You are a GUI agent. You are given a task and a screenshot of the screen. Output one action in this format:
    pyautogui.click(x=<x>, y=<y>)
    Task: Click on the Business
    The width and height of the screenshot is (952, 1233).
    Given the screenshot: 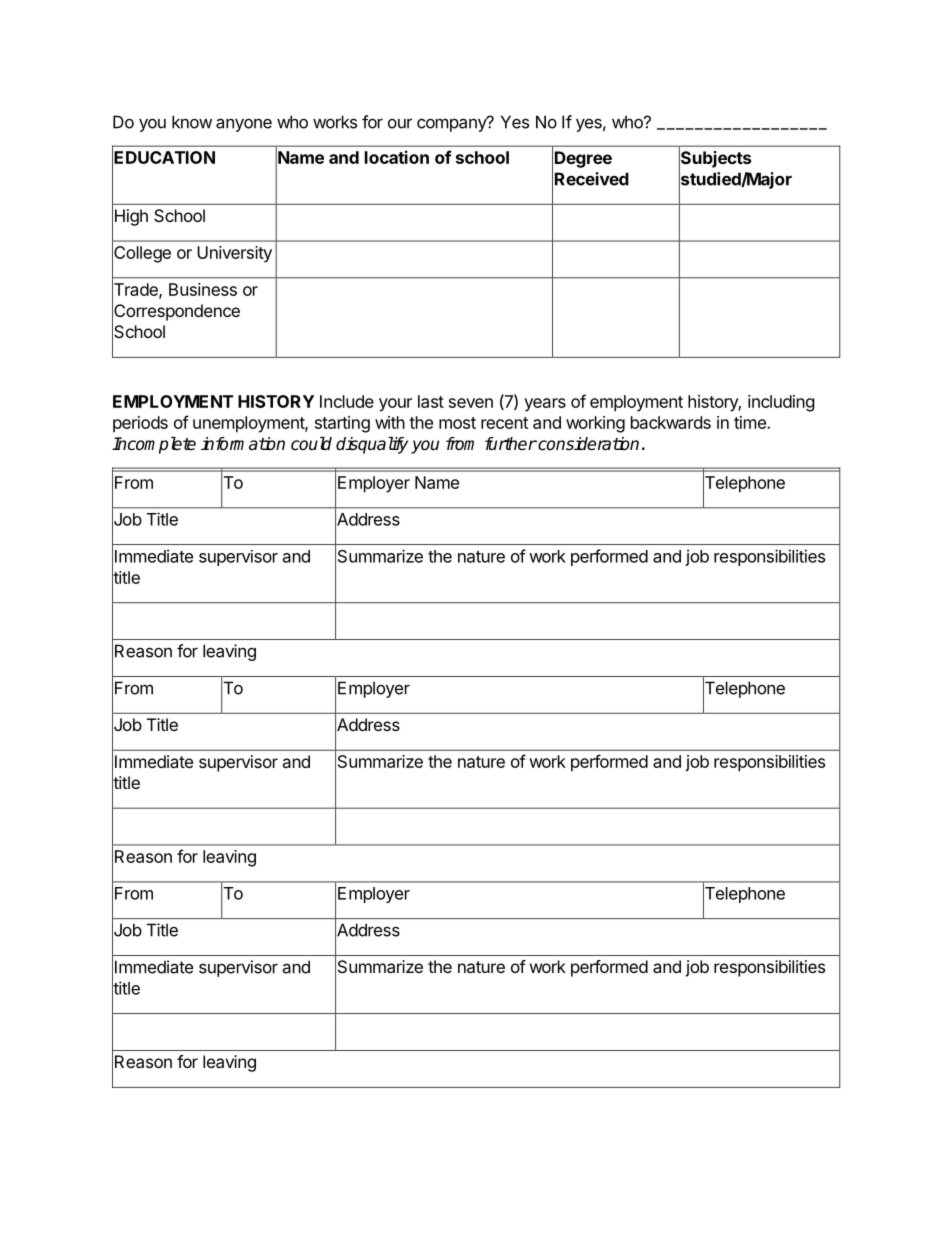 What is the action you would take?
    pyautogui.click(x=203, y=289)
